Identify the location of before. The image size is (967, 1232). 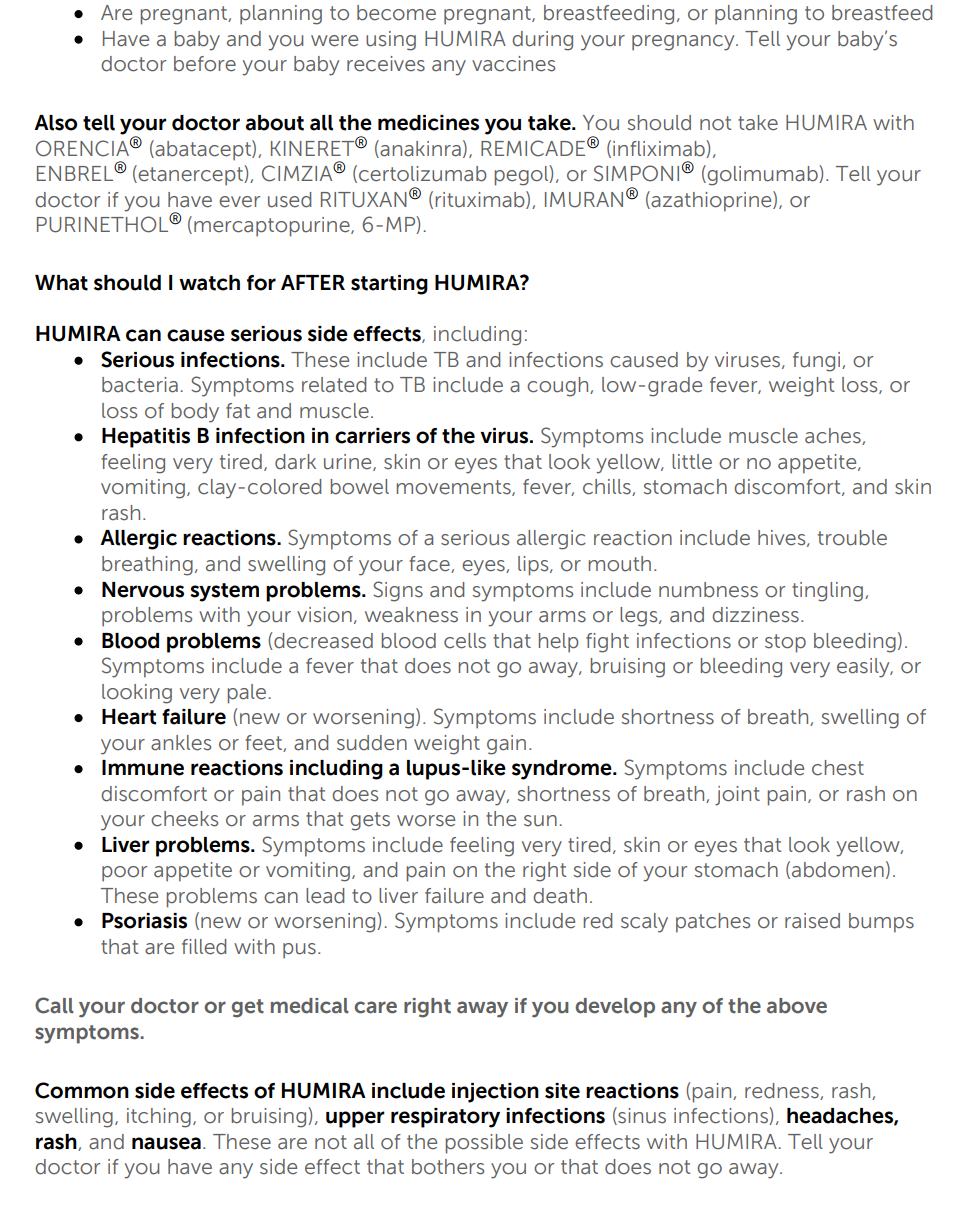
(205, 64).
